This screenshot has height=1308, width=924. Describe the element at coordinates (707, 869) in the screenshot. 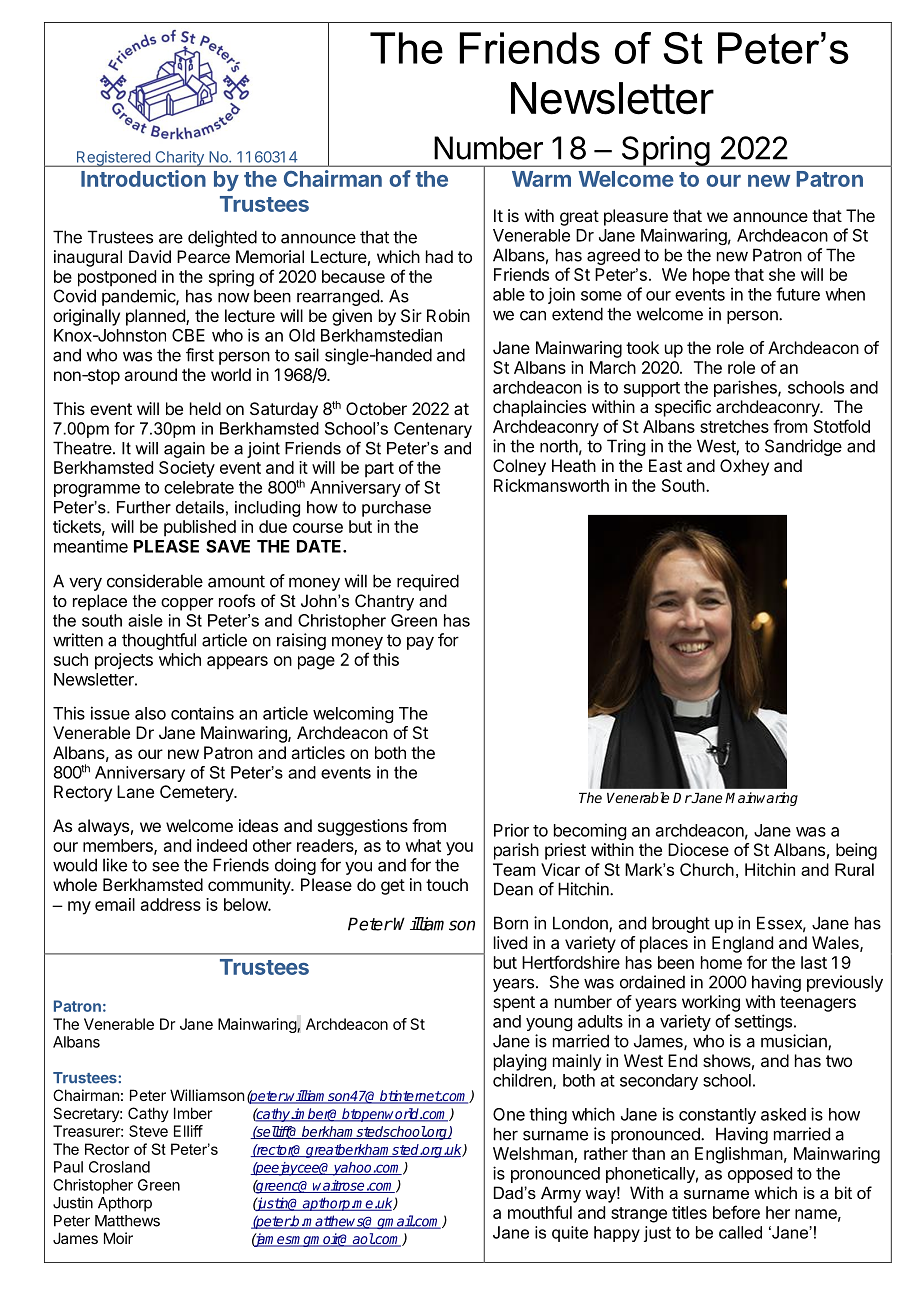

I see `Church` at that location.
